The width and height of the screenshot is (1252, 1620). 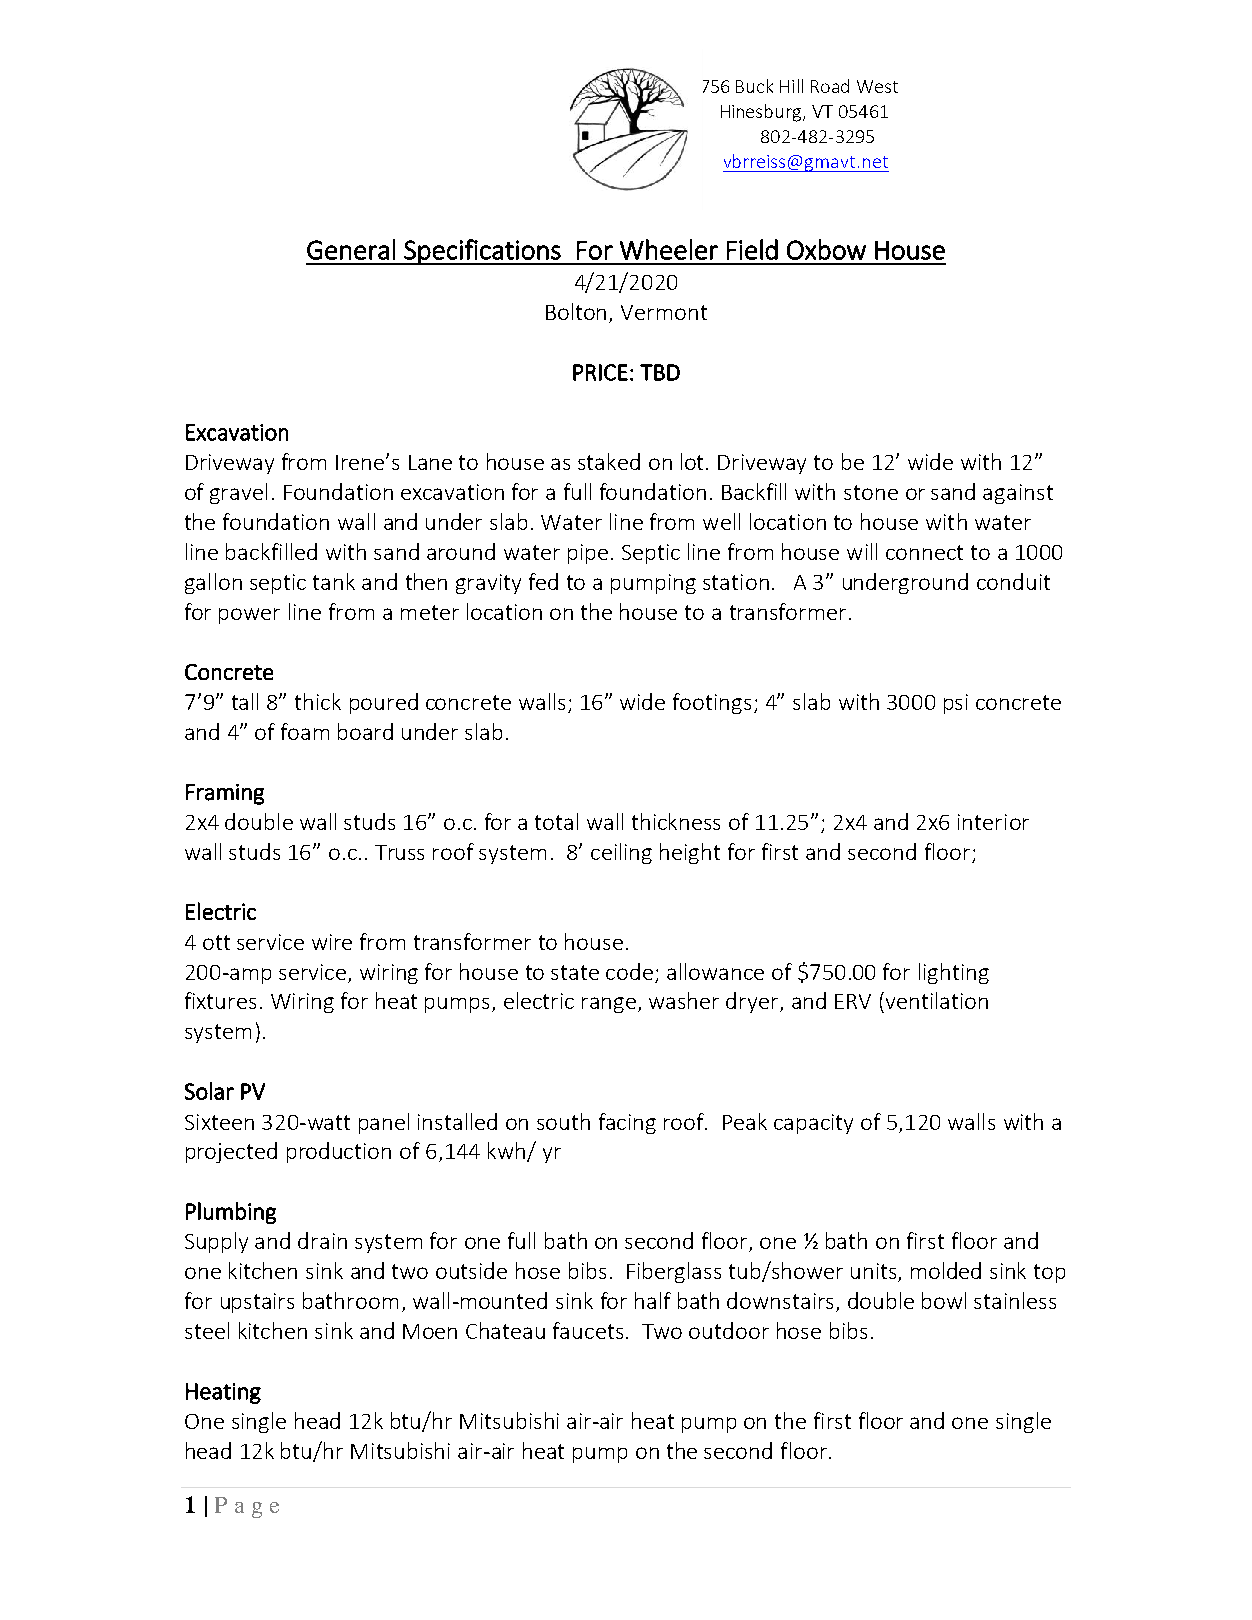 What do you see at coordinates (944, 1300) in the screenshot?
I see `bowl` at bounding box center [944, 1300].
